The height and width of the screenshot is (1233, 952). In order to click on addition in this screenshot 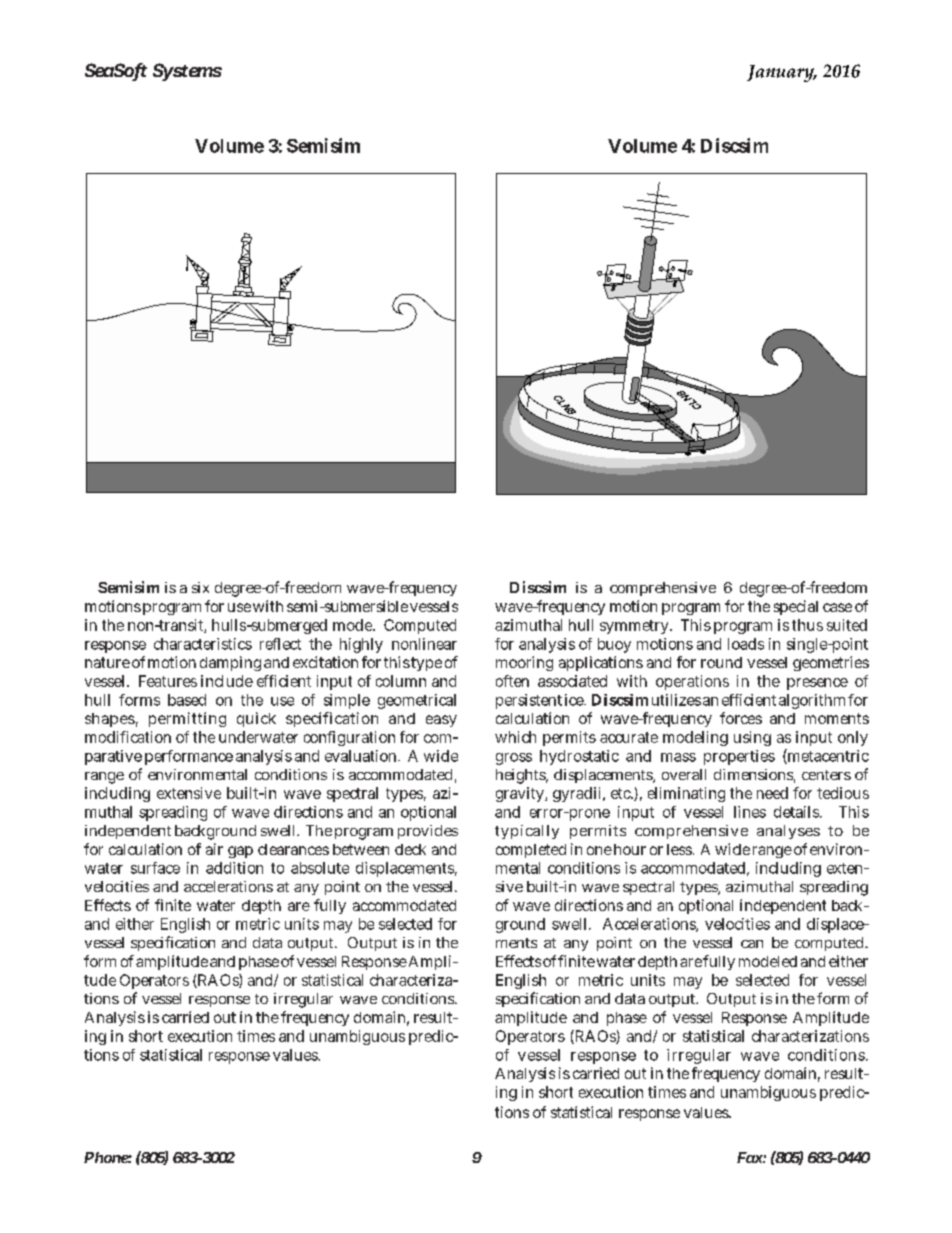, I will do `click(234, 868)`.
